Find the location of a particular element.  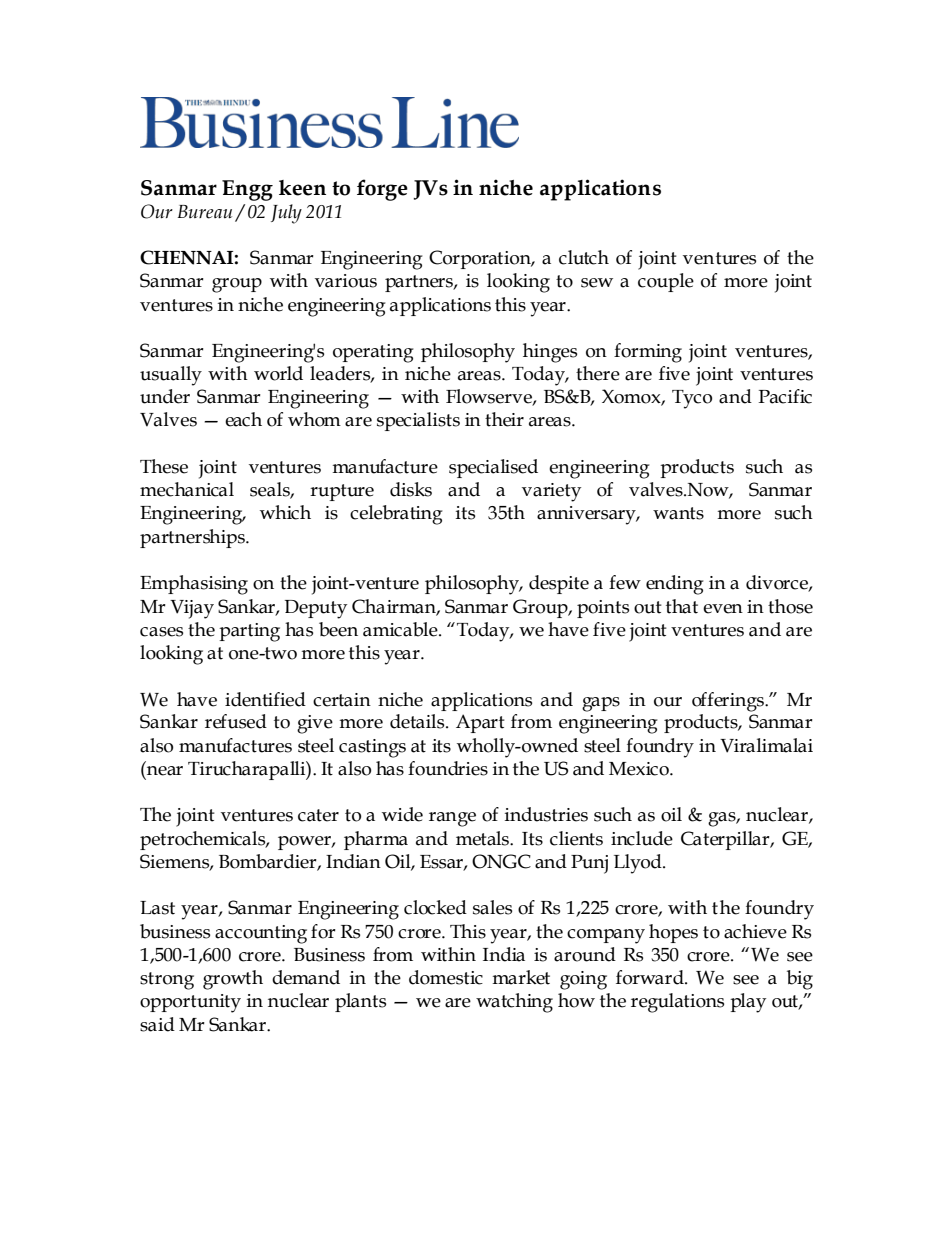

couple is located at coordinates (666, 282).
